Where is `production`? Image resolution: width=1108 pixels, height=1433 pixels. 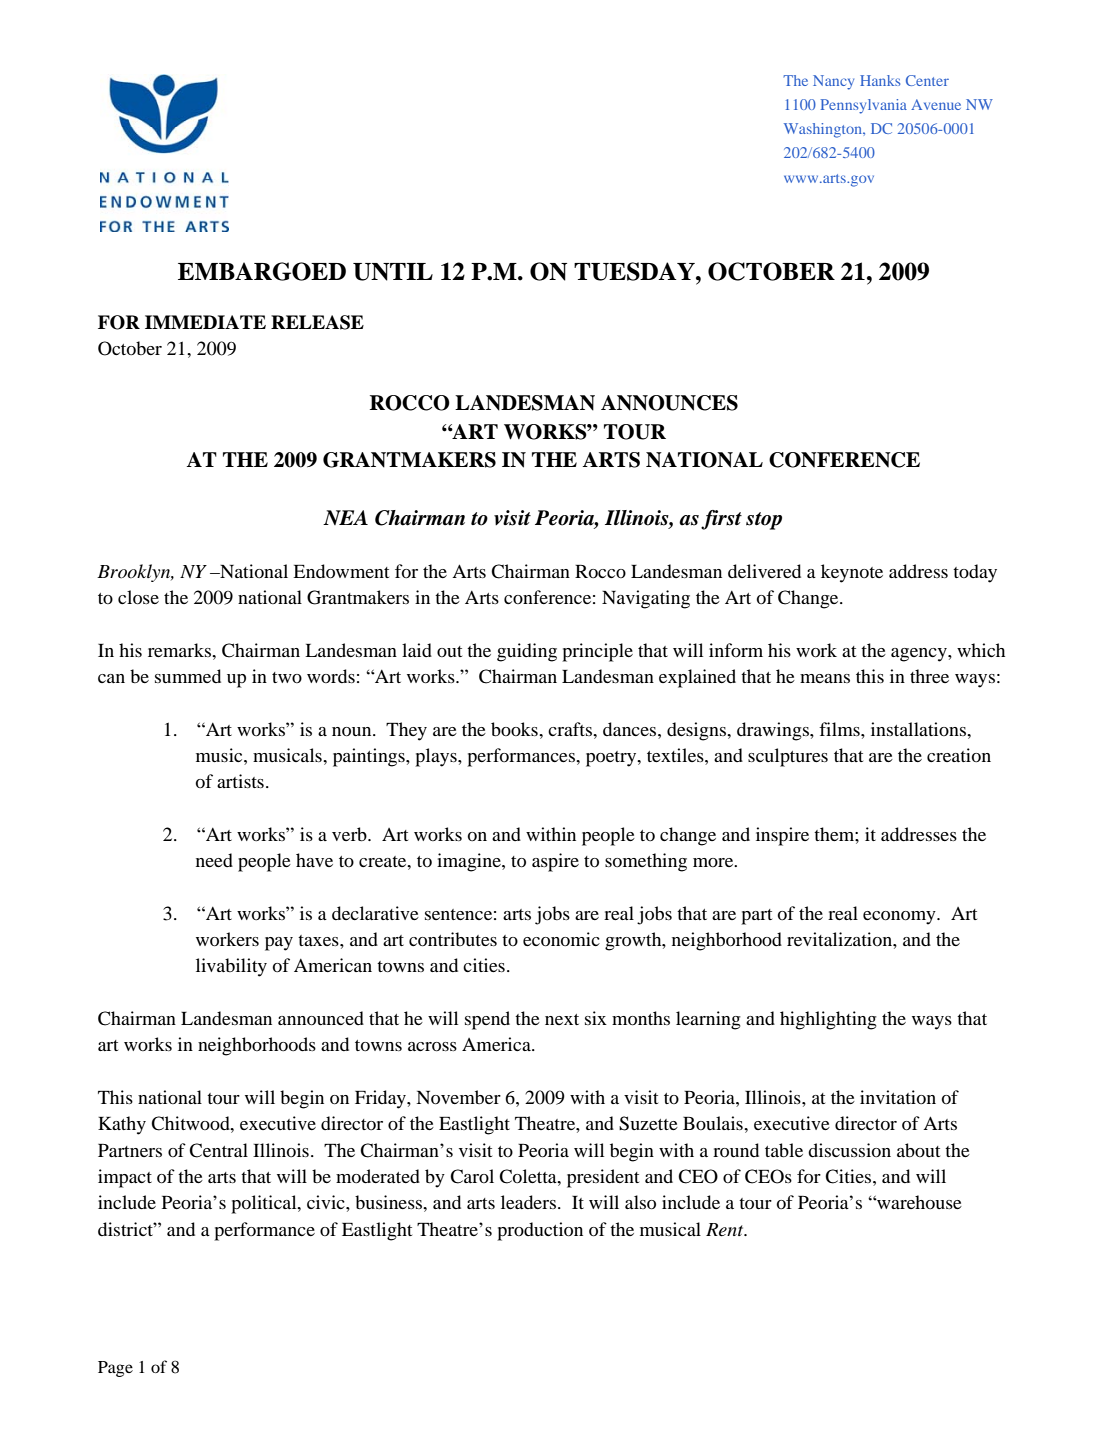 production is located at coordinates (540, 1231).
